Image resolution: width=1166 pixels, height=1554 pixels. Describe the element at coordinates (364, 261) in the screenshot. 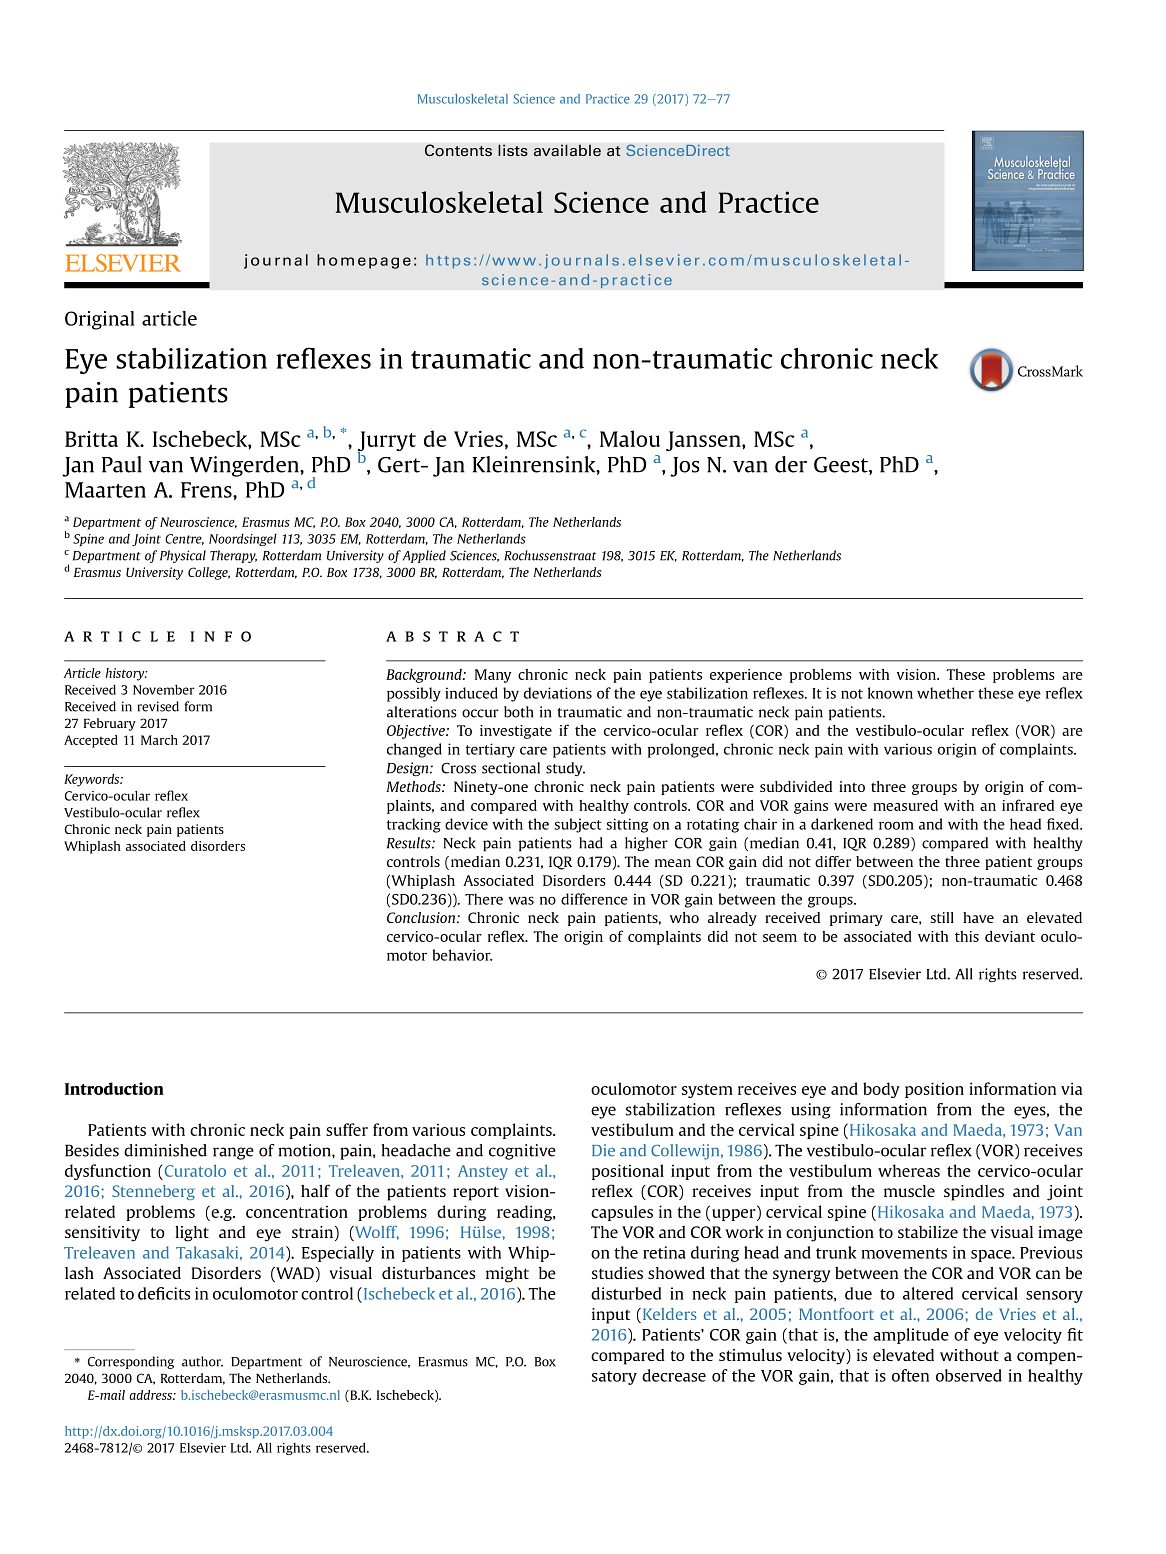

I see `homepage` at that location.
